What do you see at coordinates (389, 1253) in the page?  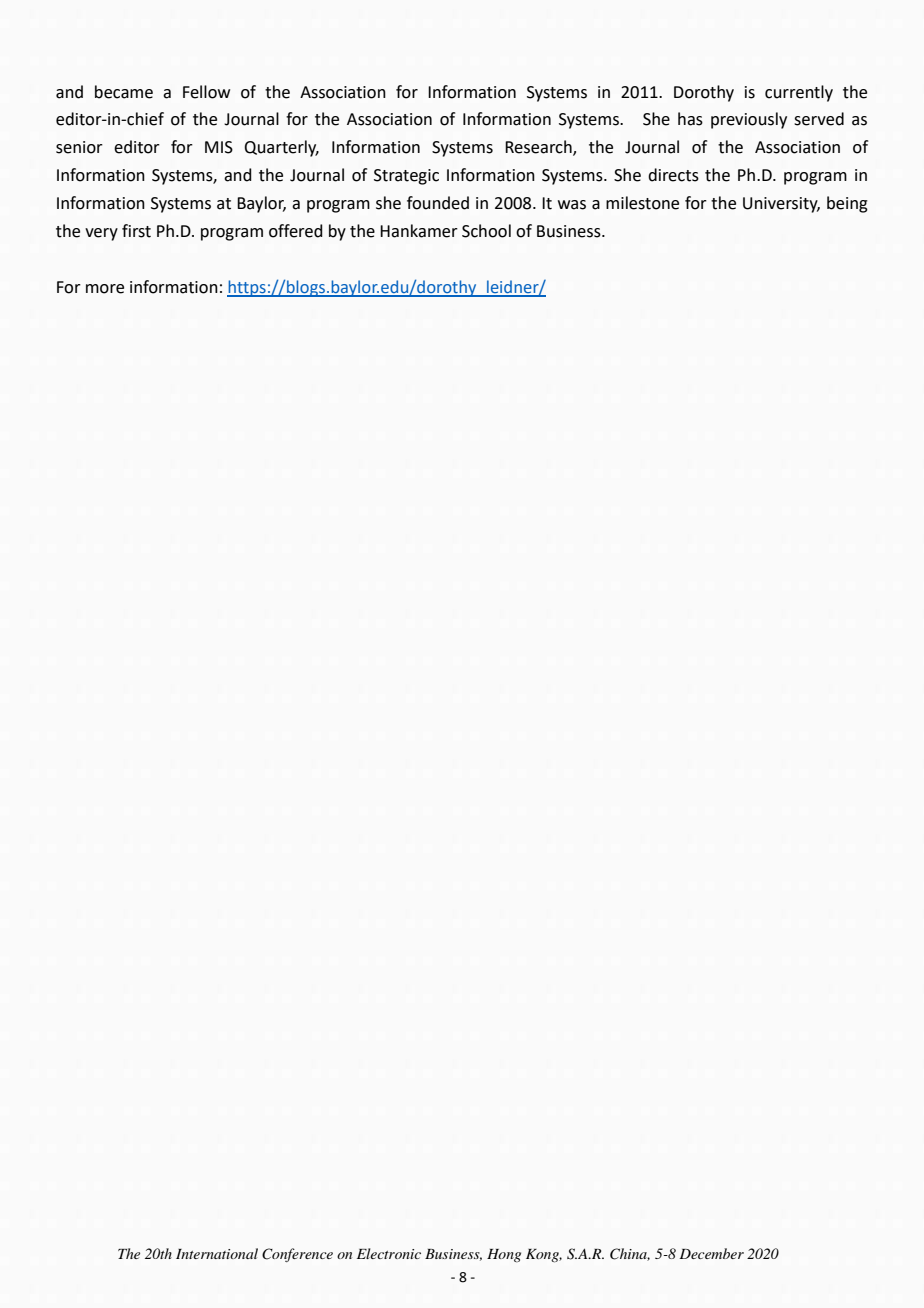 I see `Electronic` at bounding box center [389, 1253].
